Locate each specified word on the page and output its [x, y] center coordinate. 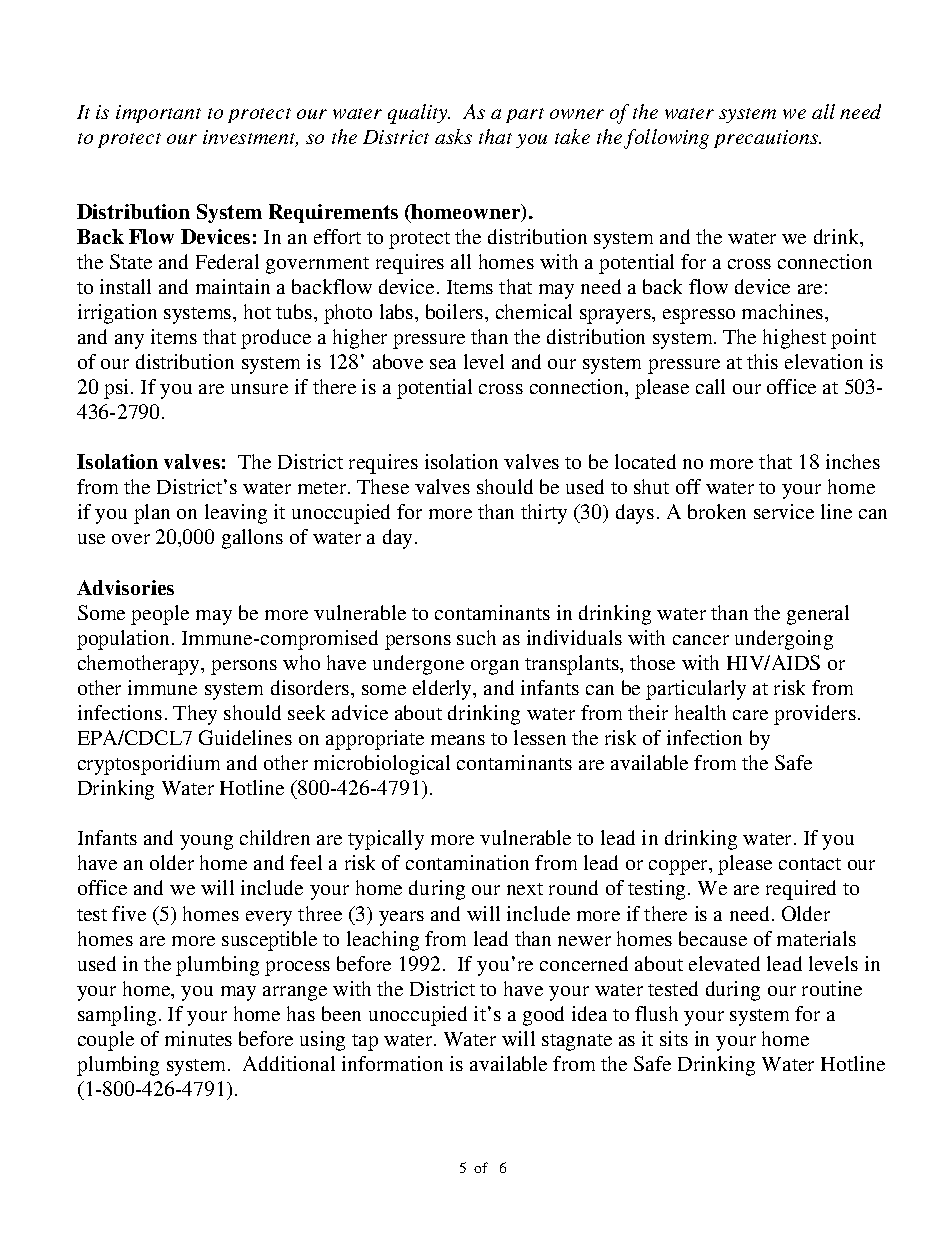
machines [784, 311]
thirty [544, 514]
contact [810, 864]
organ [495, 667]
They [195, 715]
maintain [233, 286]
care [750, 715]
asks [453, 136]
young [206, 842]
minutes [198, 1038]
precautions [767, 139]
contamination [467, 862]
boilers [456, 311]
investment [250, 138]
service [784, 511]
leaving [236, 514]
